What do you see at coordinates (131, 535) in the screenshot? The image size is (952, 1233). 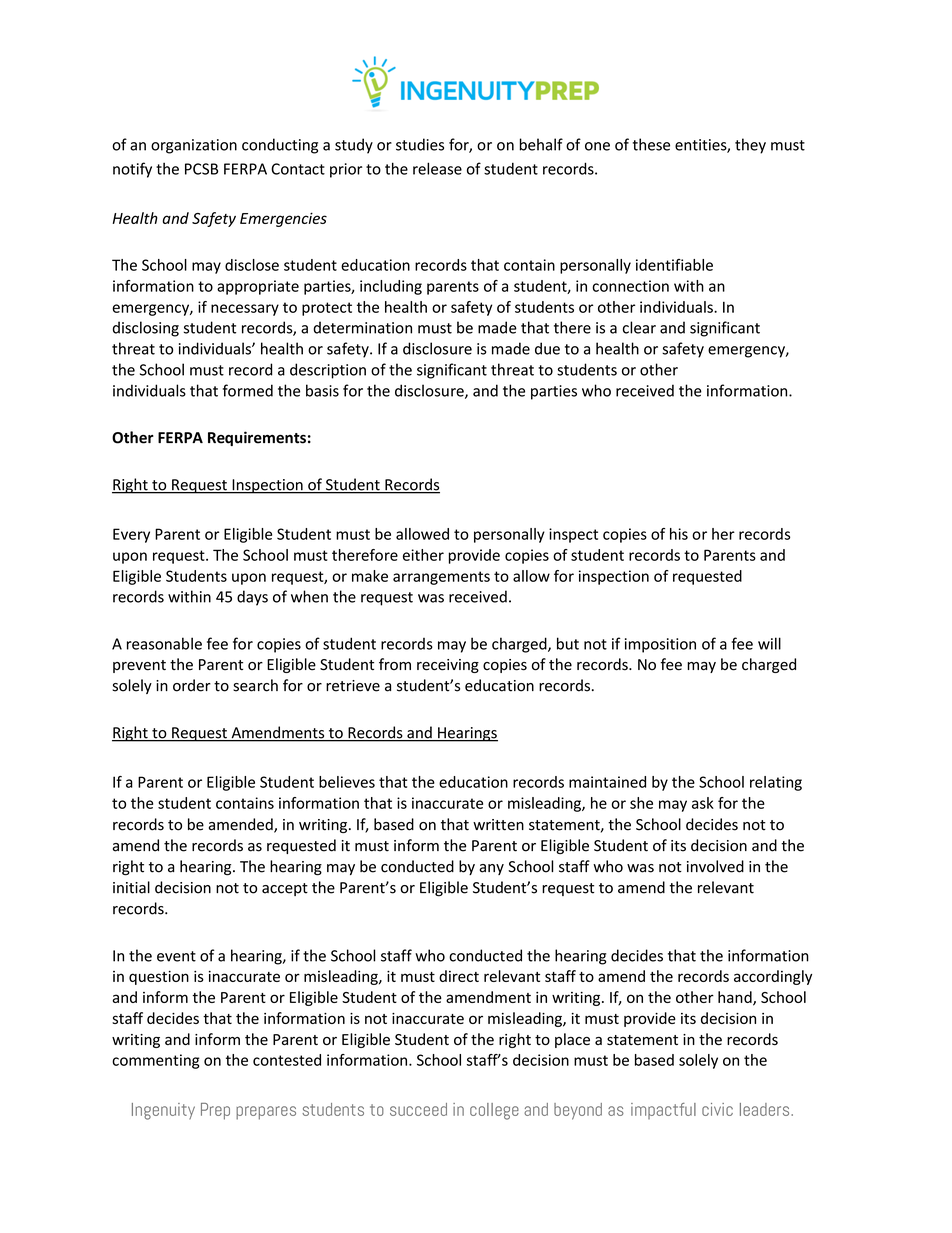 I see `Every` at bounding box center [131, 535].
